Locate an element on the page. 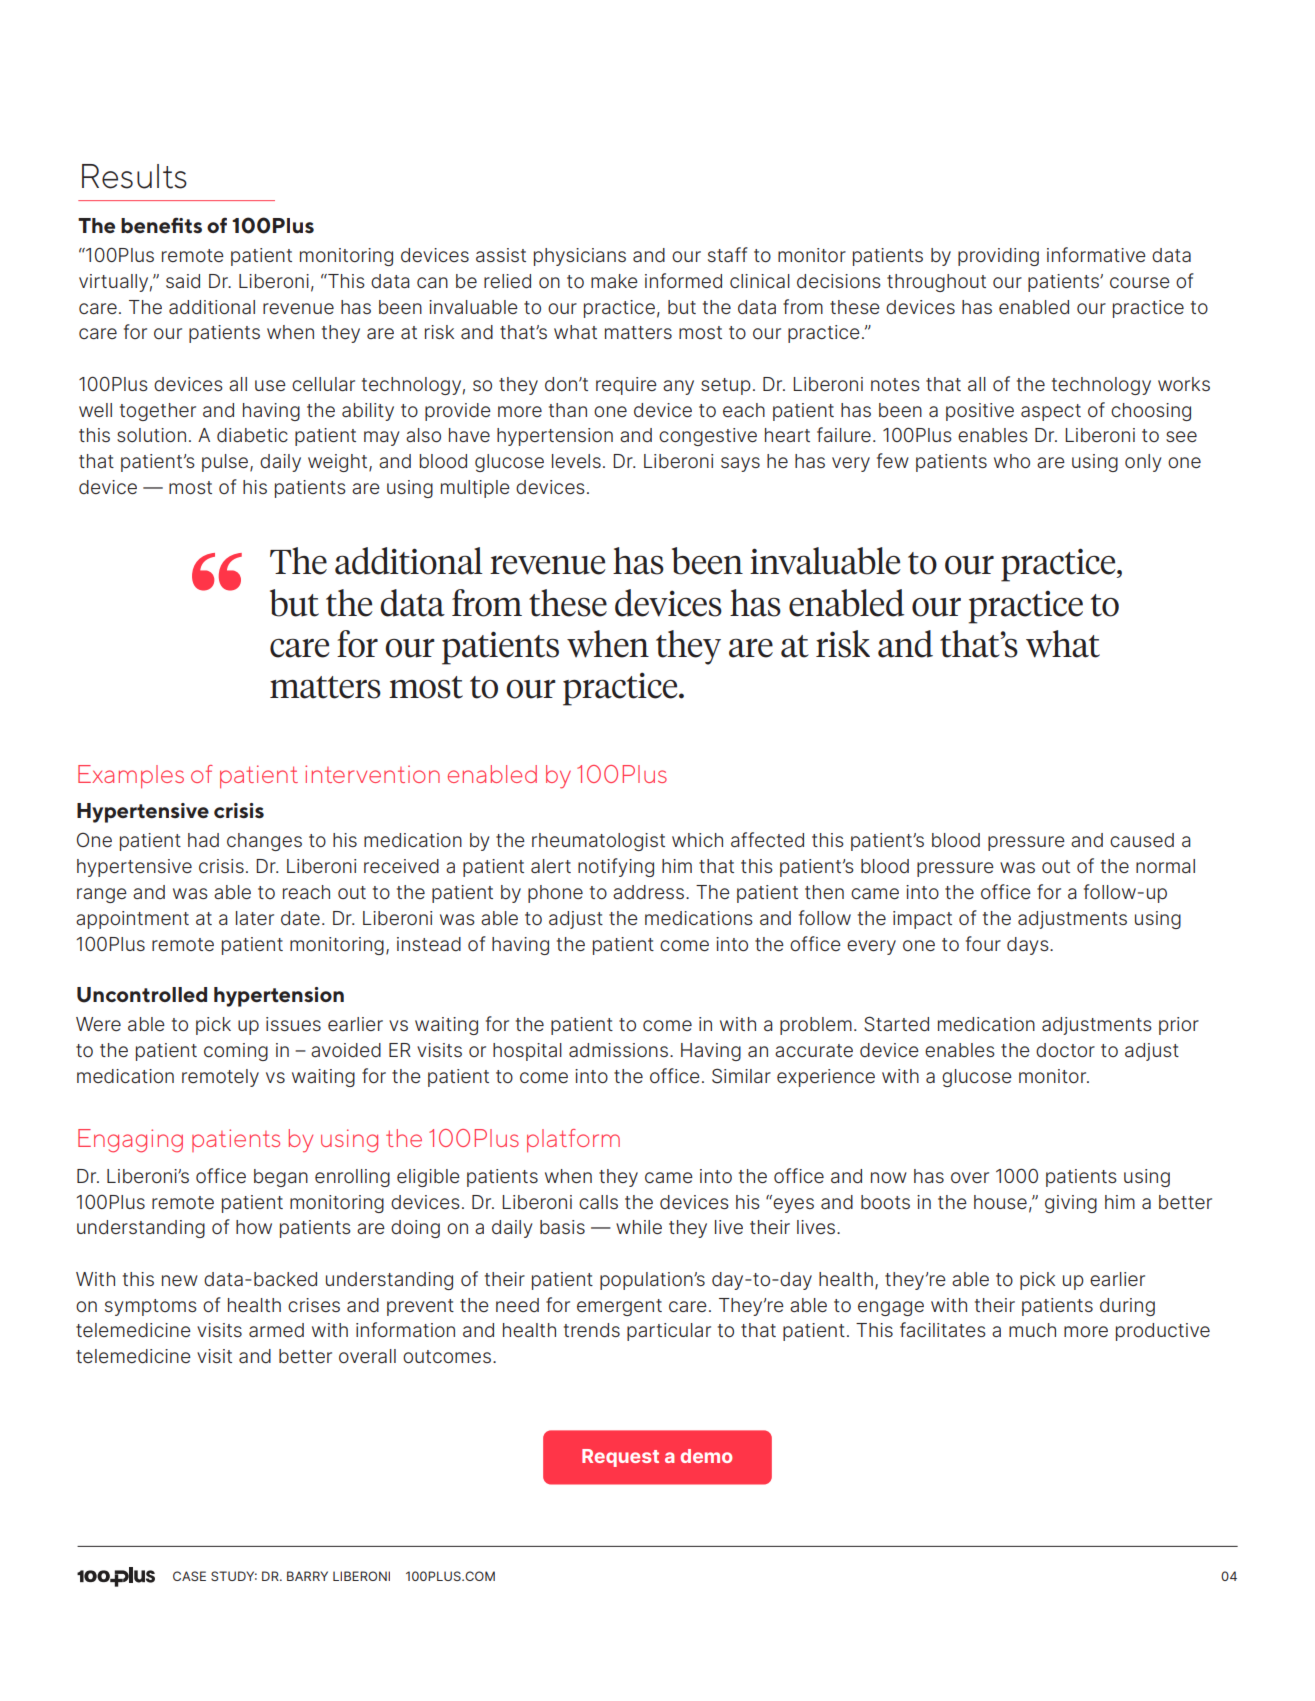 The image size is (1315, 1701). rheumatologist is located at coordinates (598, 842).
